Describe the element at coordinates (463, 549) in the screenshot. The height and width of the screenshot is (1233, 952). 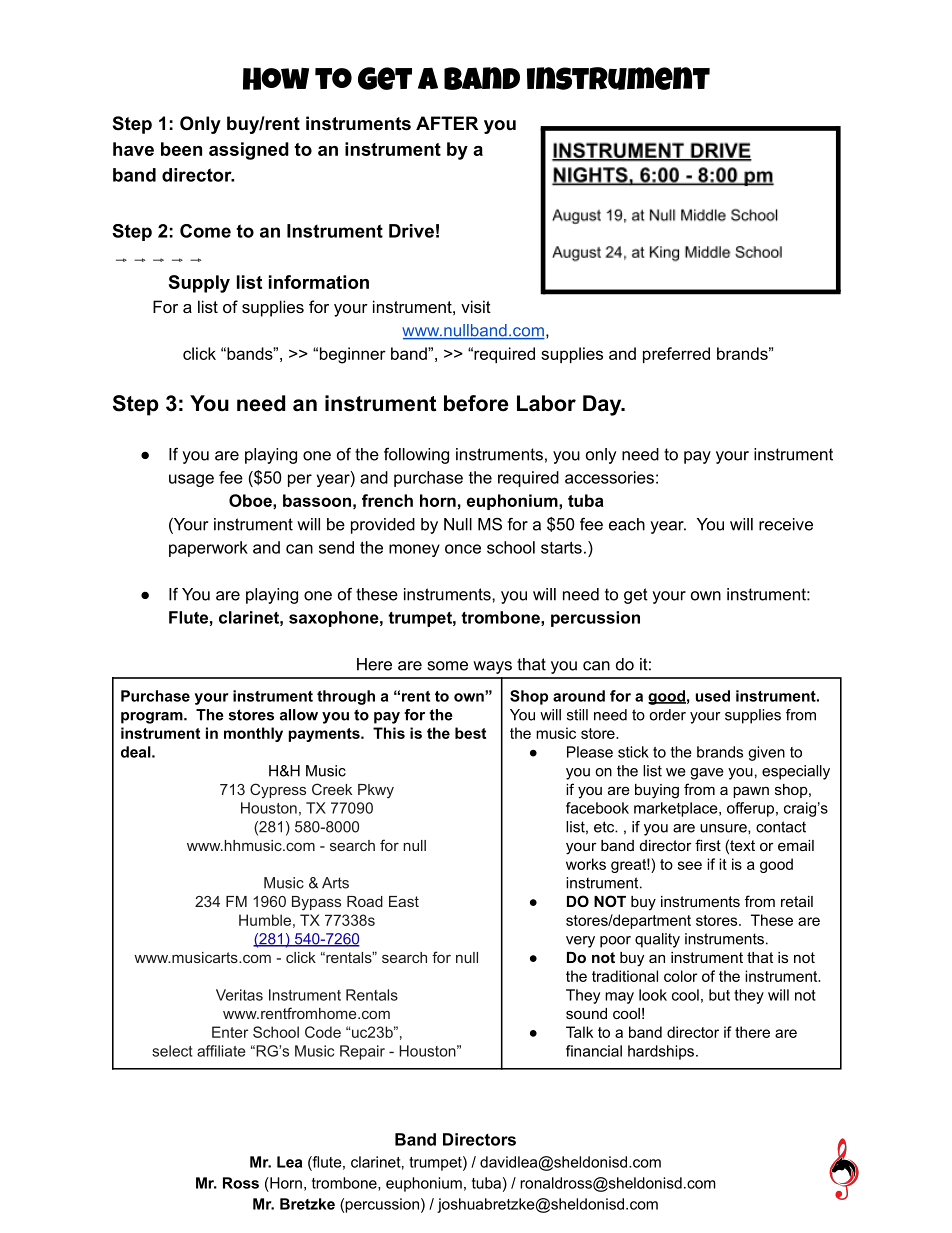
I see `once` at that location.
